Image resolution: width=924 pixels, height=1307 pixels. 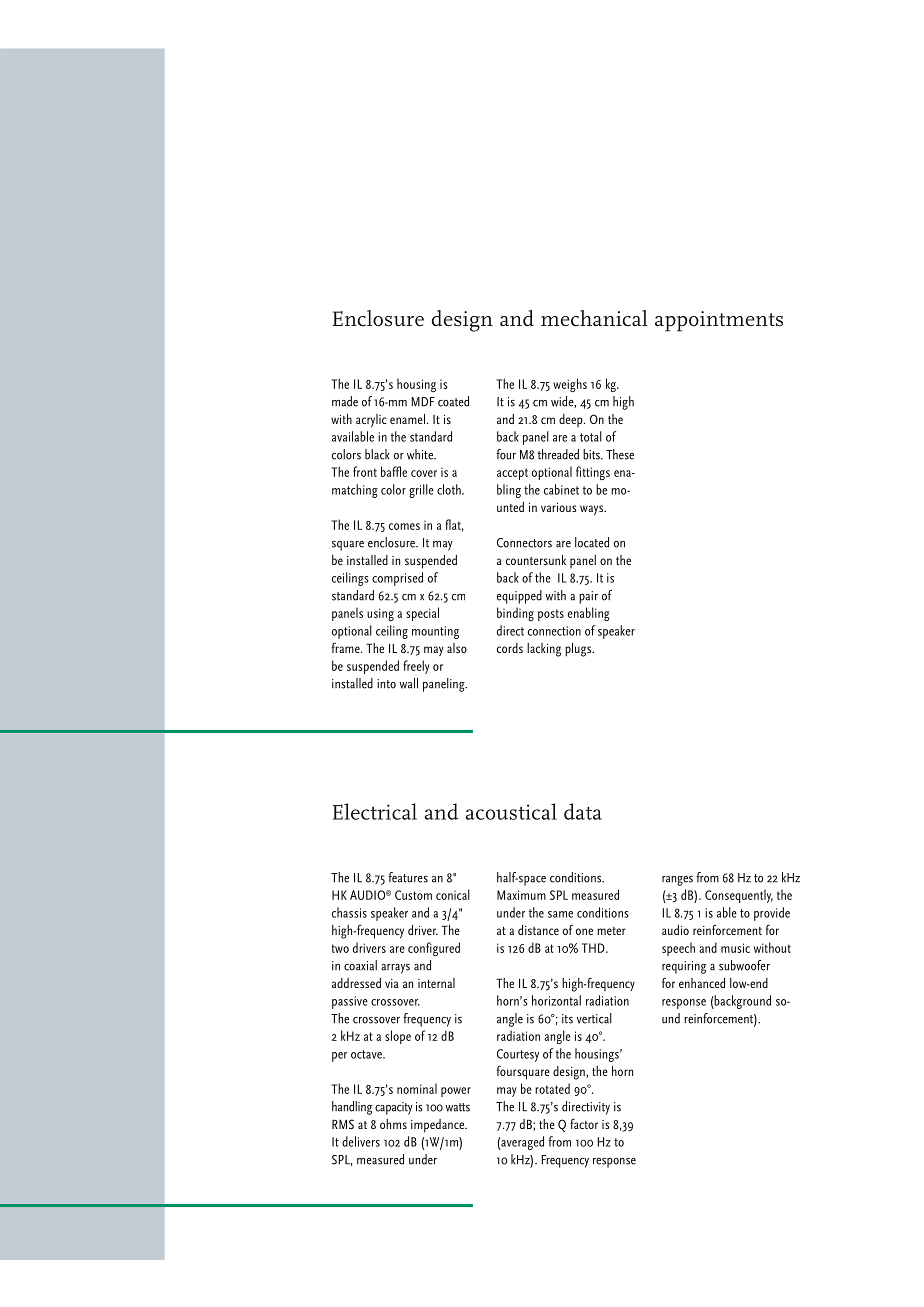 I want to click on appointments, so click(x=719, y=321).
